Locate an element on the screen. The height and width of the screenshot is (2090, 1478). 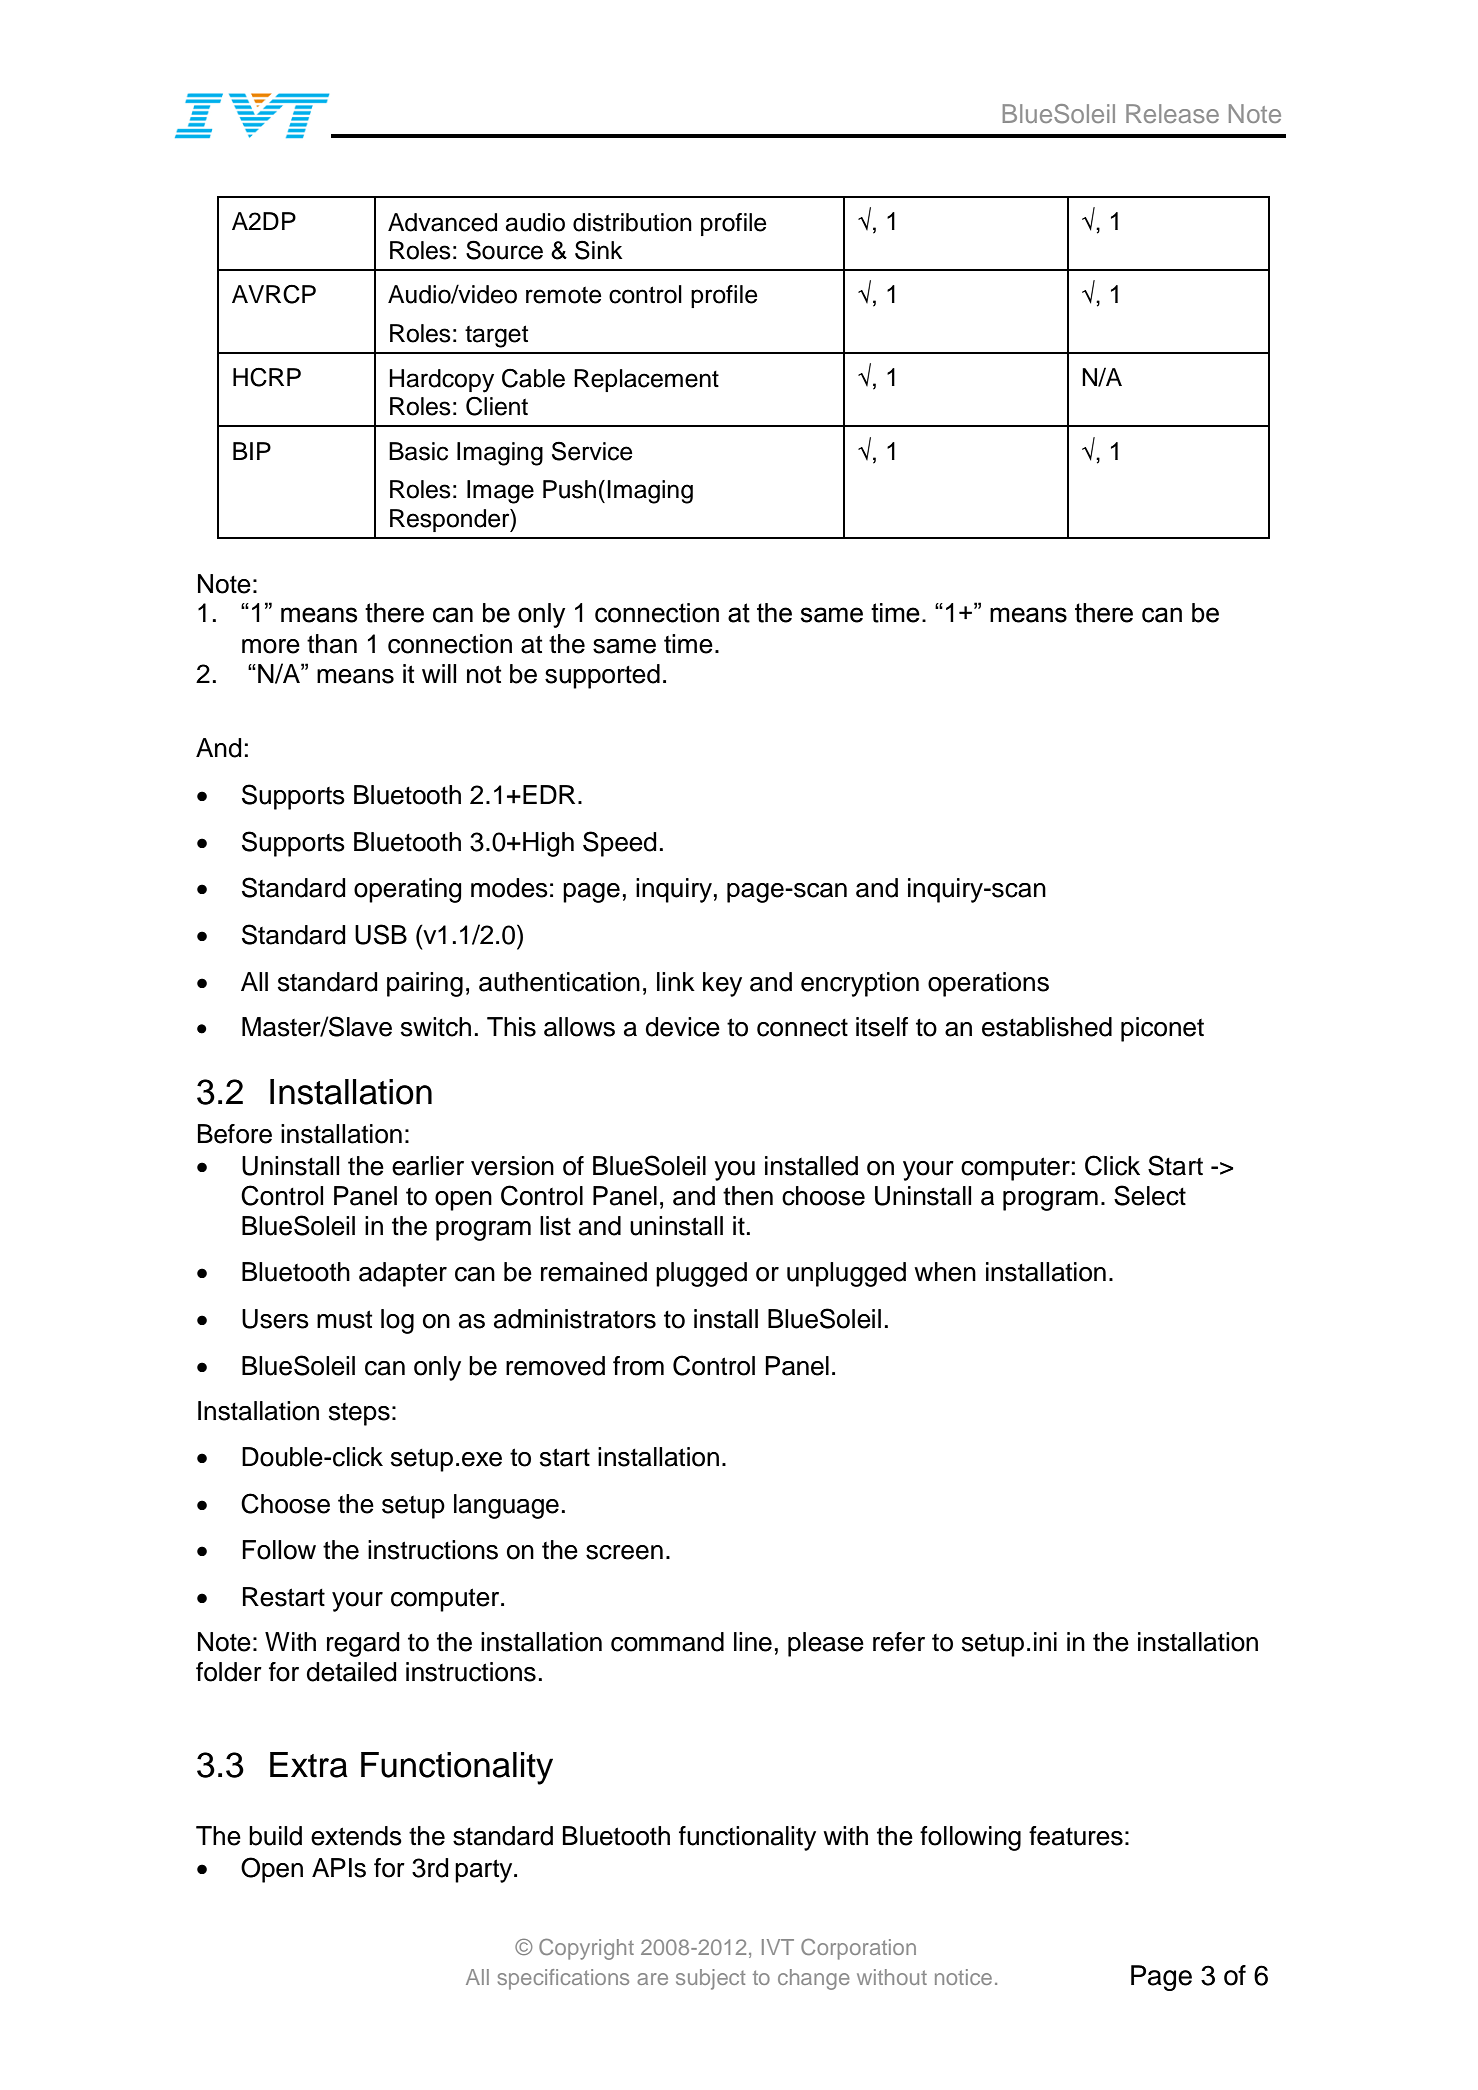
device is located at coordinates (683, 1027).
